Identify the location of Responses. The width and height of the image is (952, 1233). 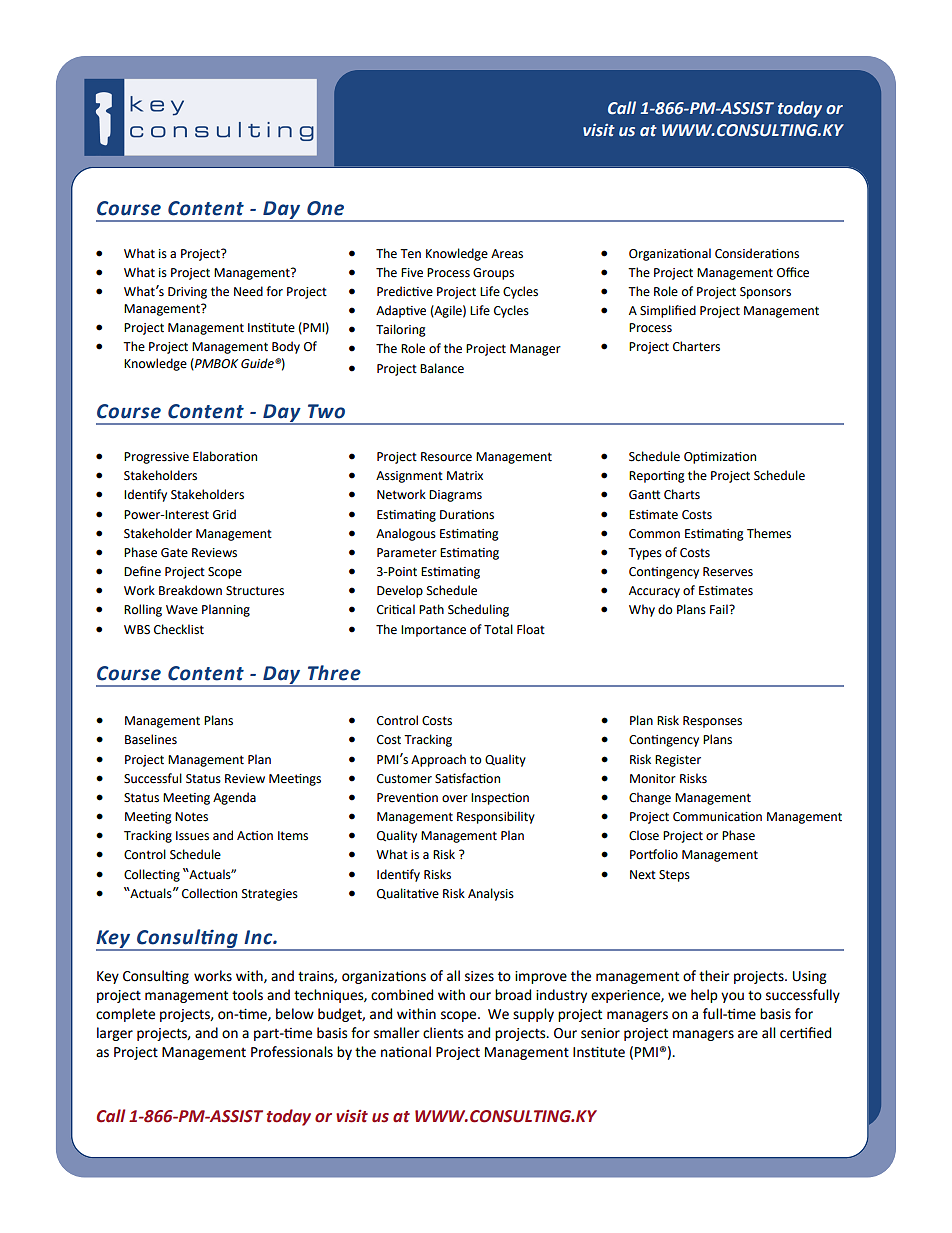
(712, 722).
